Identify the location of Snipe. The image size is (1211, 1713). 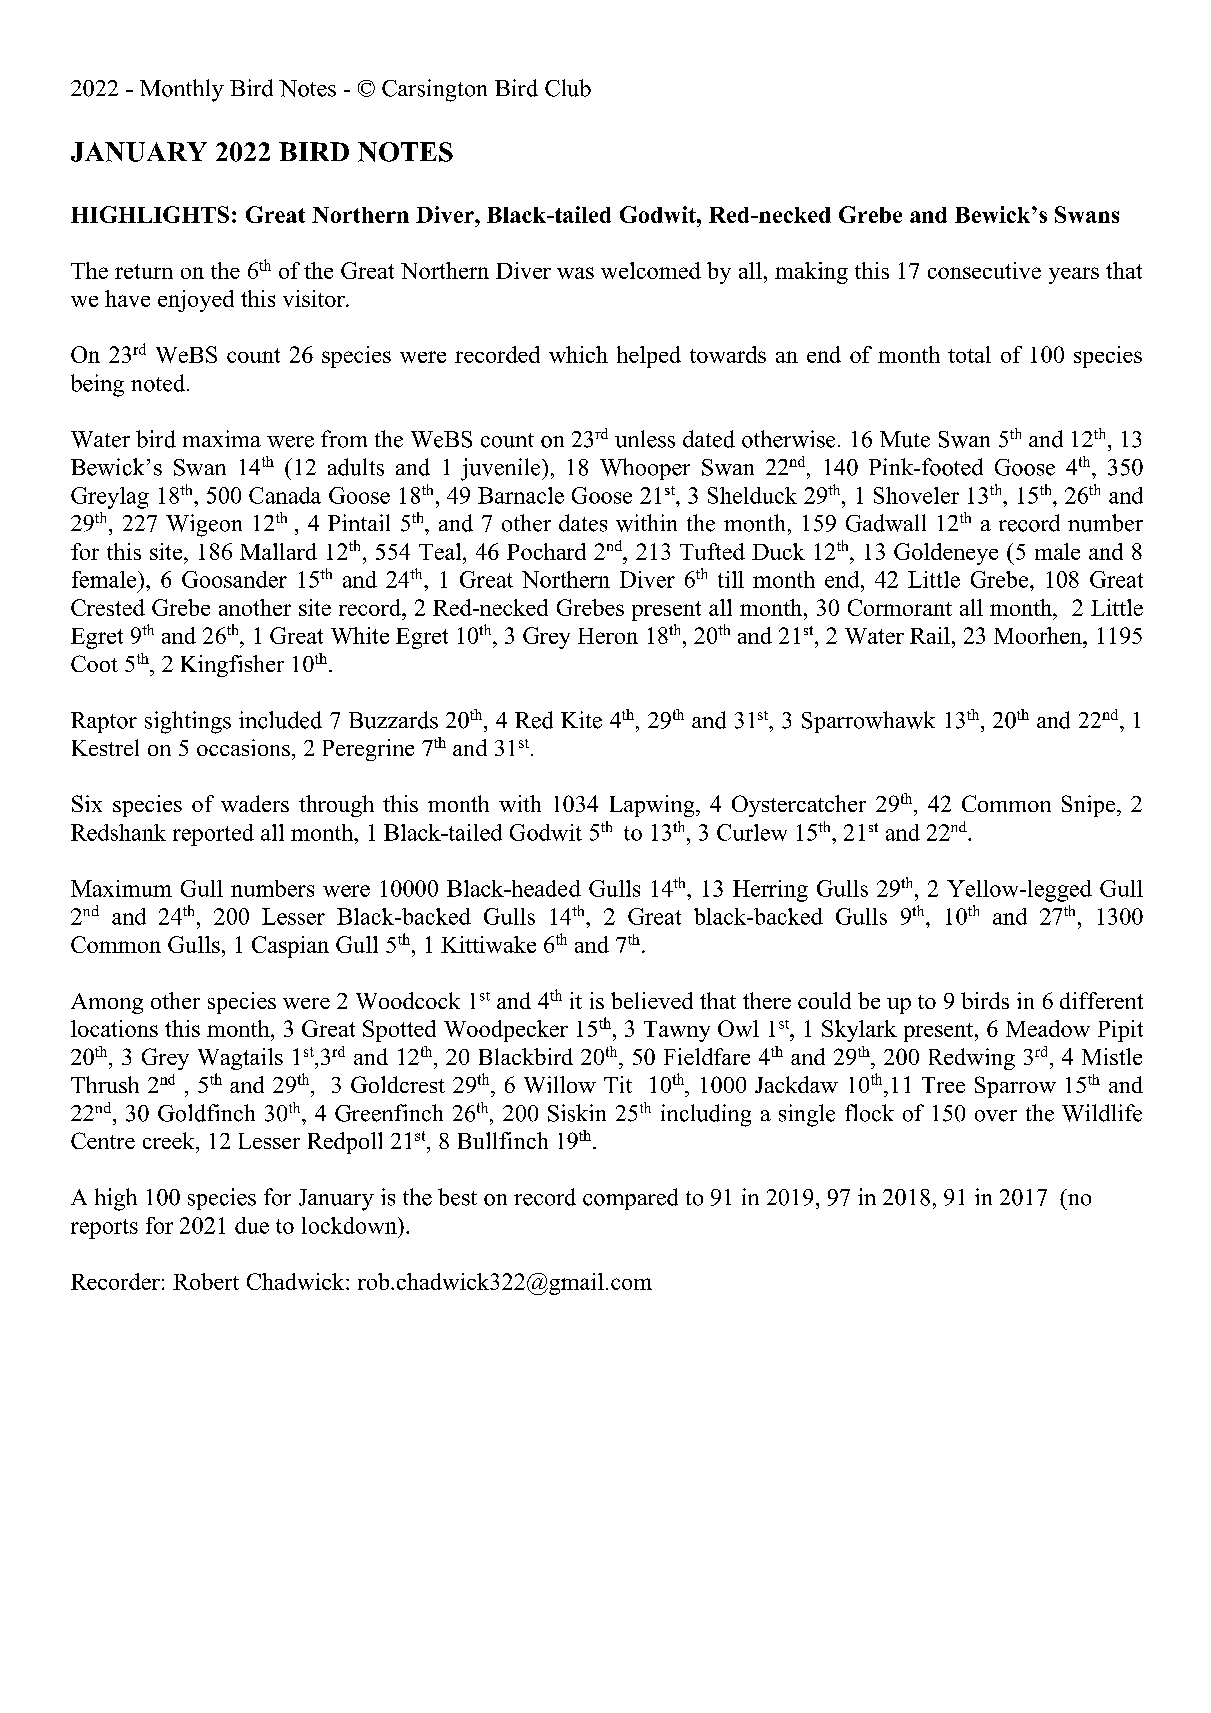
(1090, 806).
